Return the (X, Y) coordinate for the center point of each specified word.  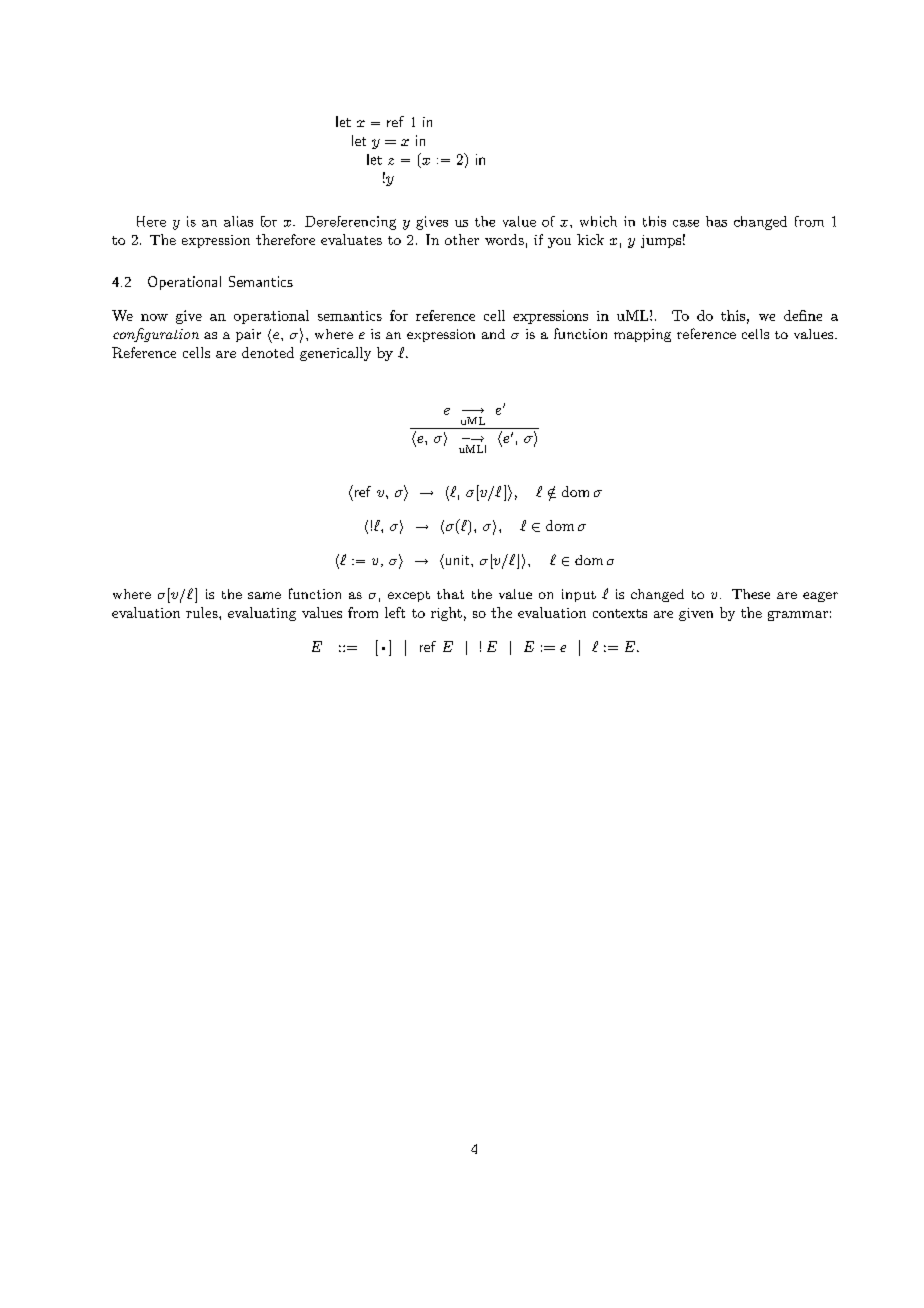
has (716, 221)
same (264, 595)
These (751, 594)
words (504, 239)
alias (238, 221)
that (450, 594)
